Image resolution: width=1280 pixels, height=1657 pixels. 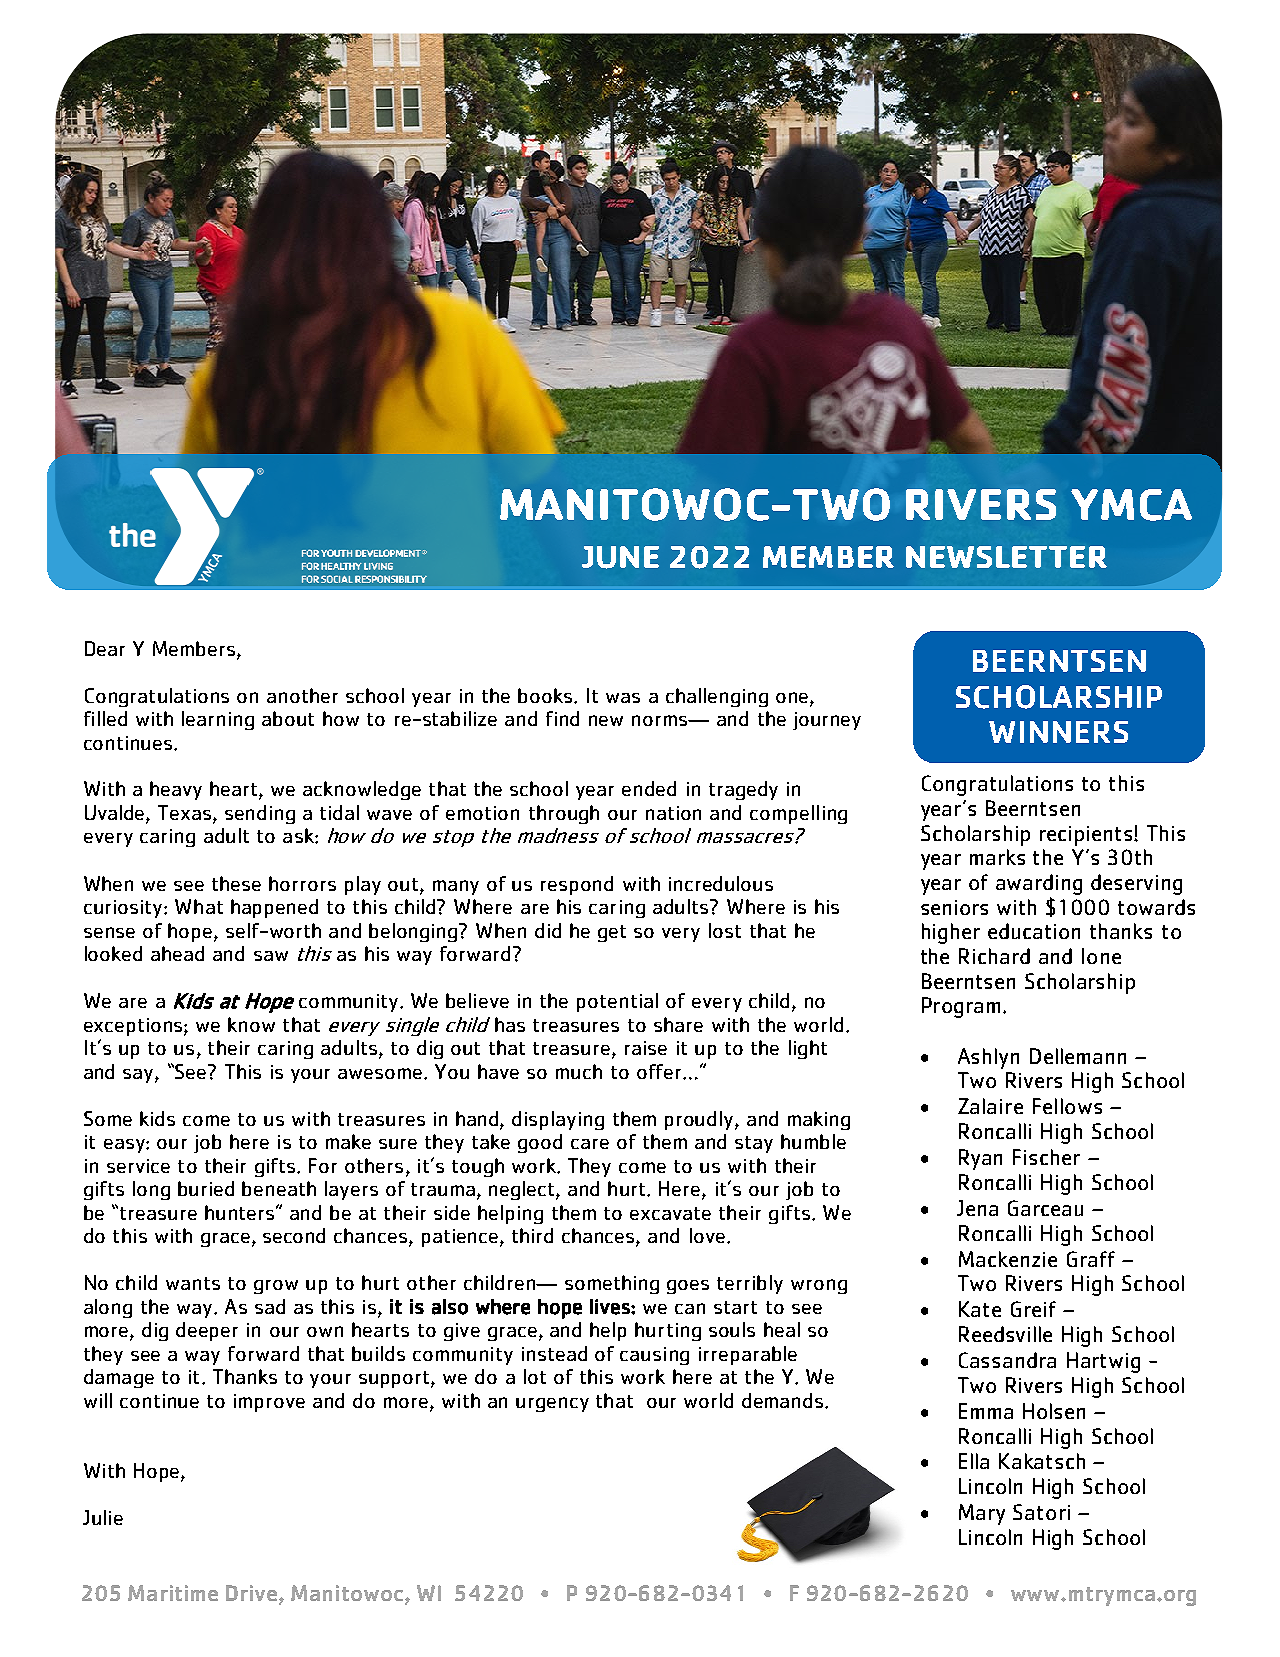 What do you see at coordinates (105, 648) in the screenshot?
I see `Dear` at bounding box center [105, 648].
